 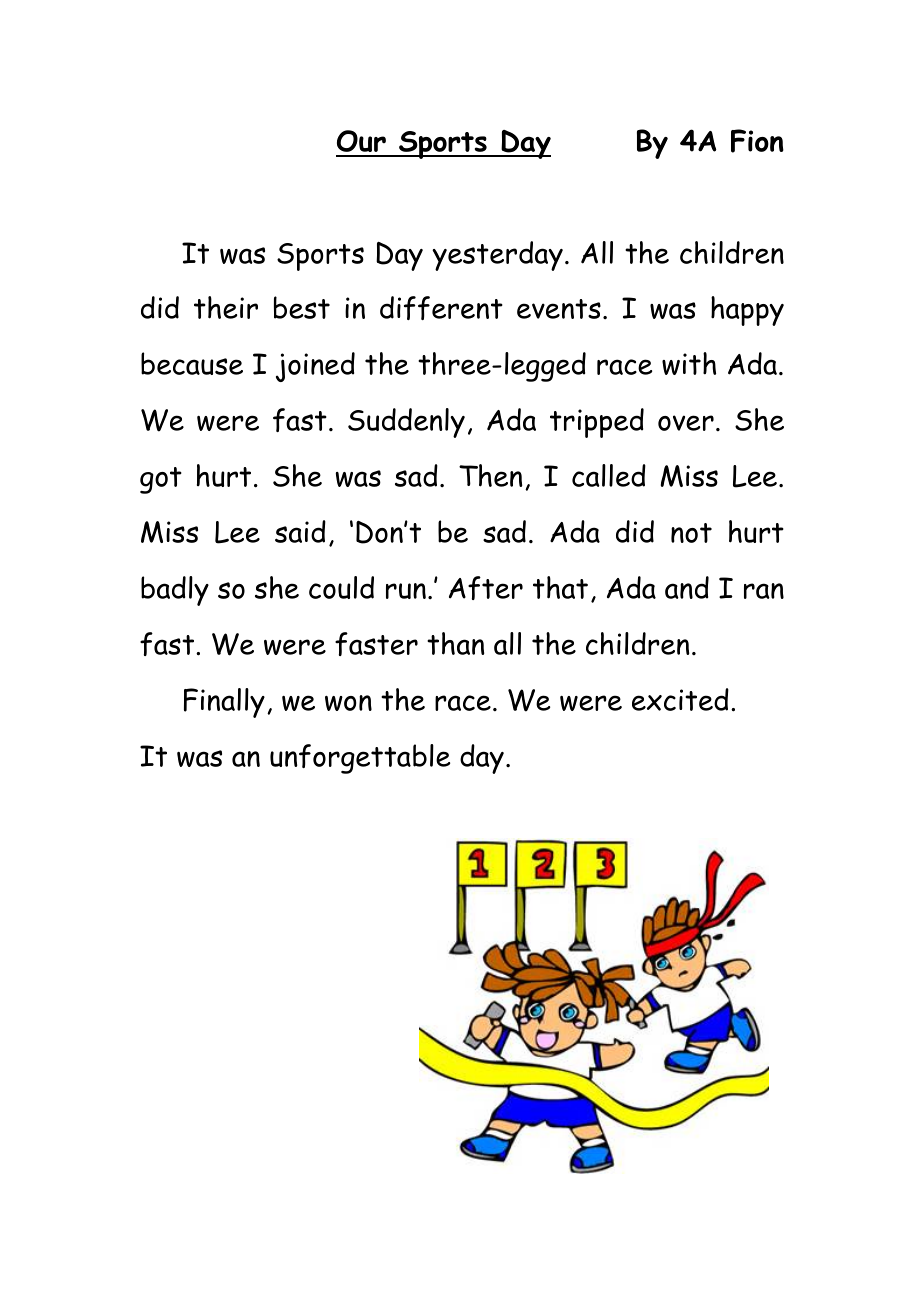 What do you see at coordinates (360, 759) in the screenshot?
I see `unforgettable` at bounding box center [360, 759].
